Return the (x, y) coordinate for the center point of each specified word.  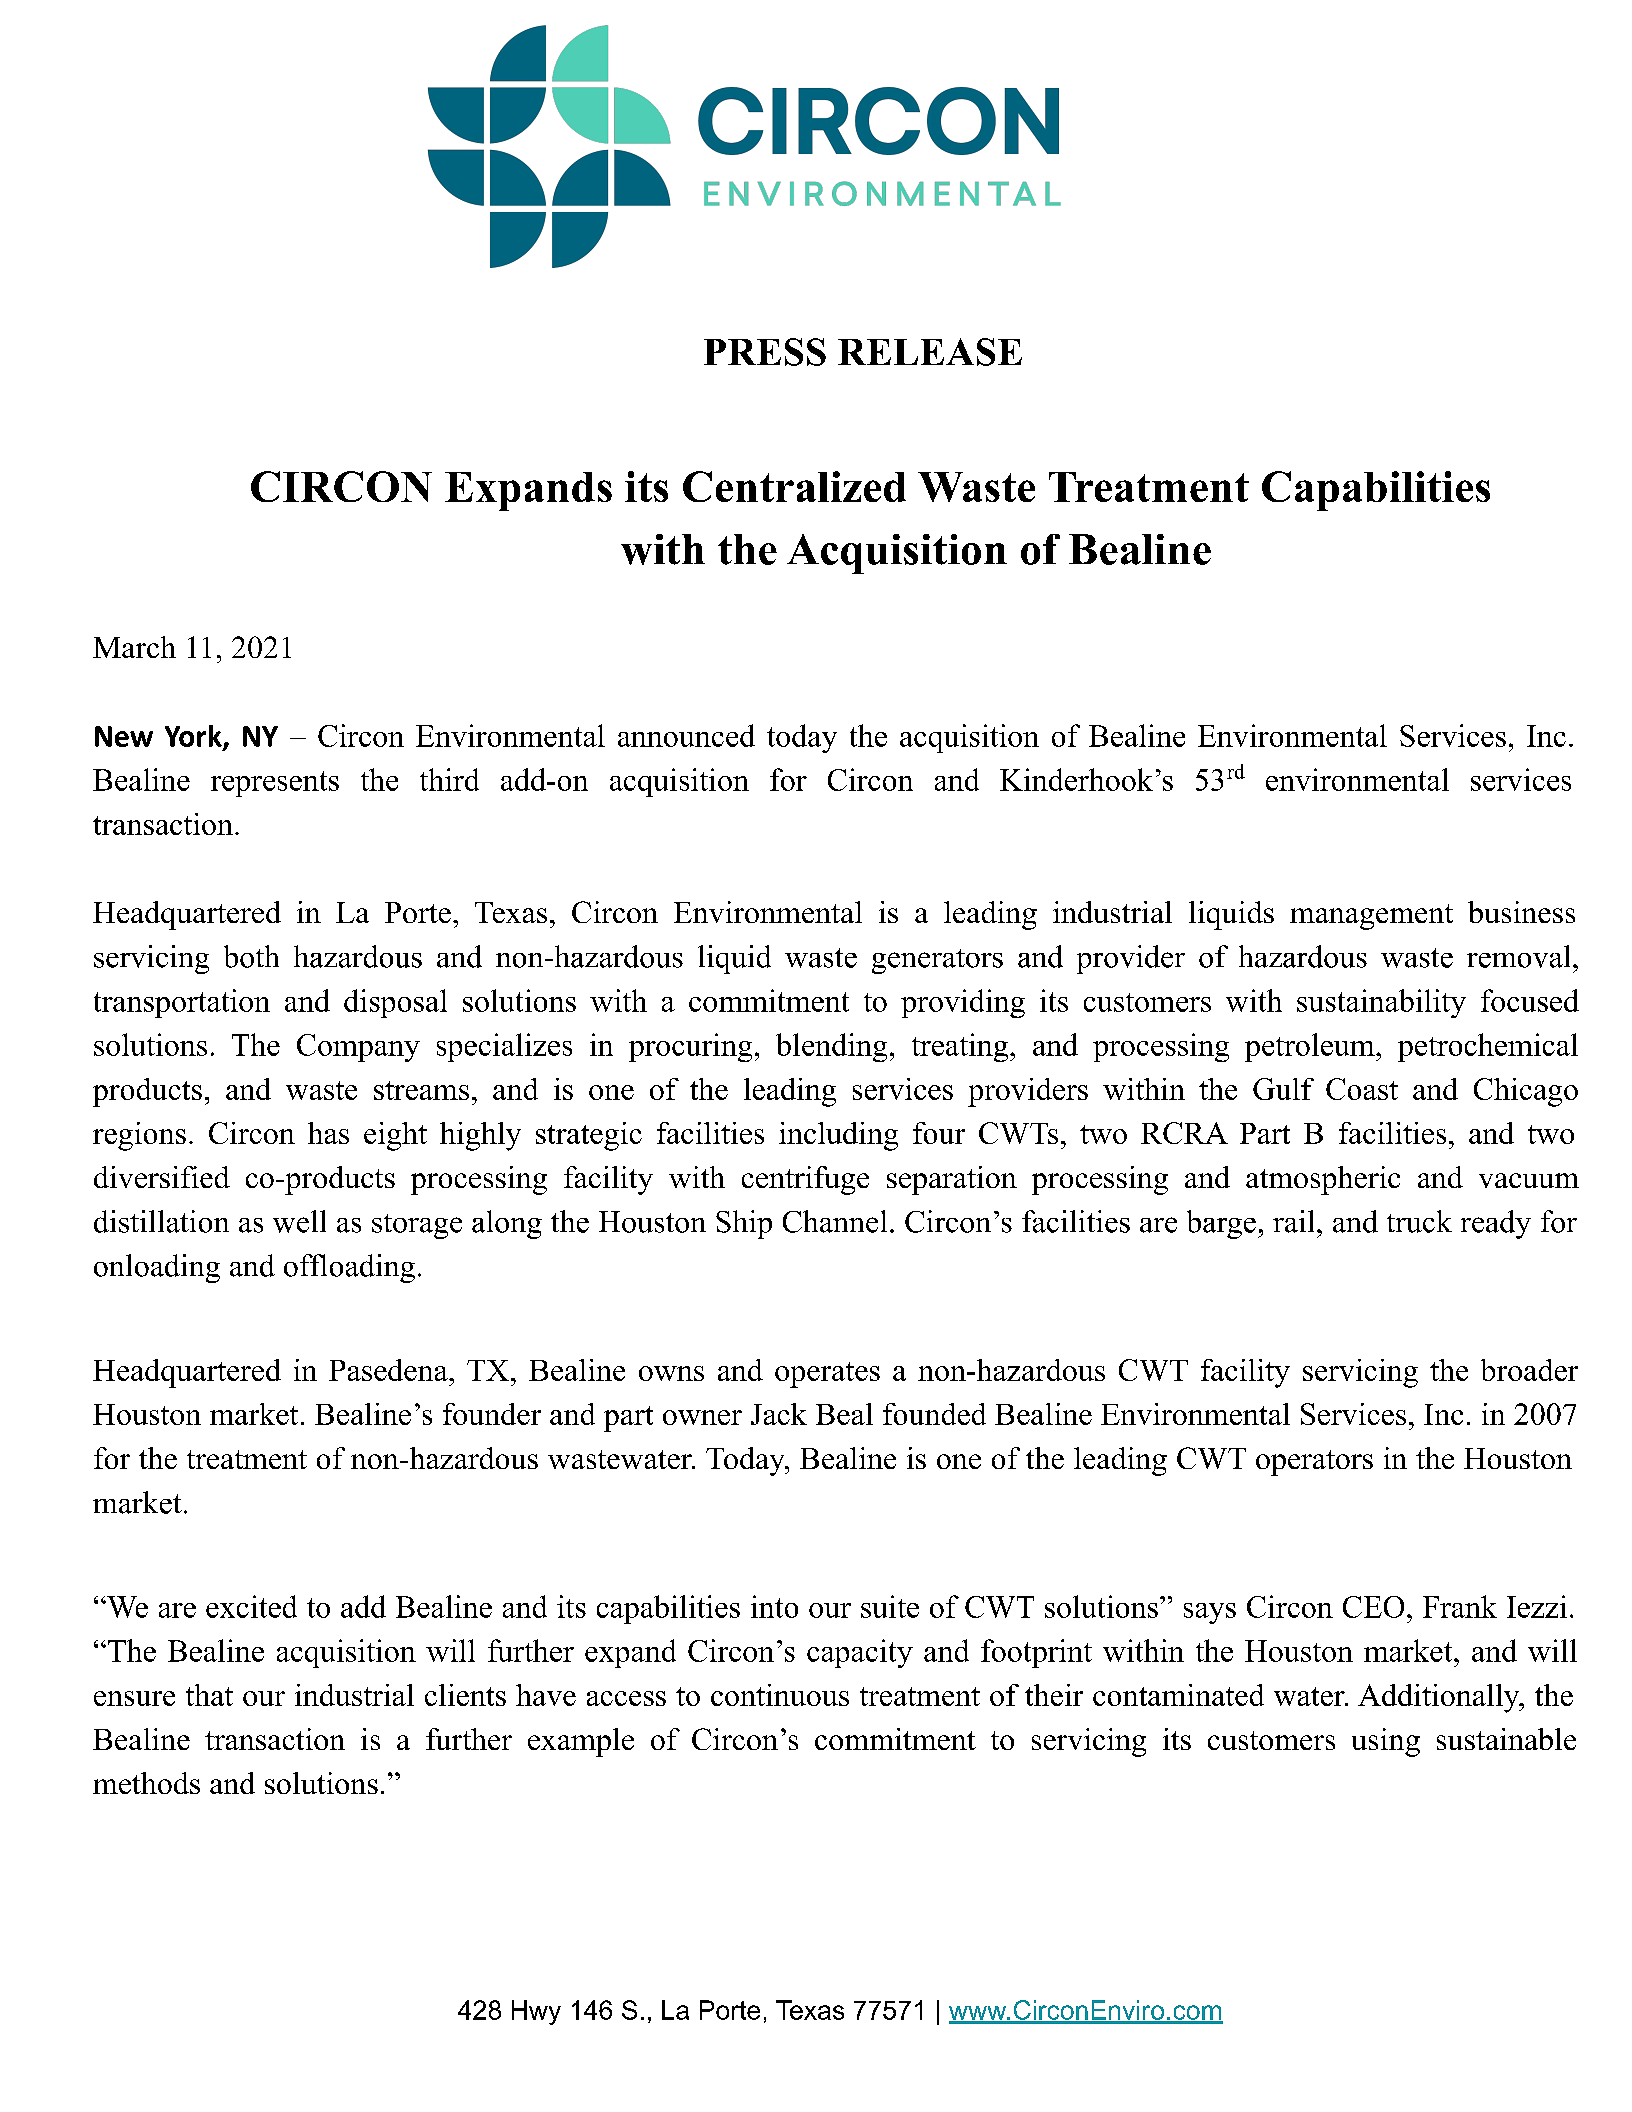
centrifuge (805, 1180)
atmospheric (1323, 1180)
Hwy (536, 2012)
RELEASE (930, 352)
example (581, 1742)
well (299, 1221)
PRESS (765, 352)
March (134, 647)
